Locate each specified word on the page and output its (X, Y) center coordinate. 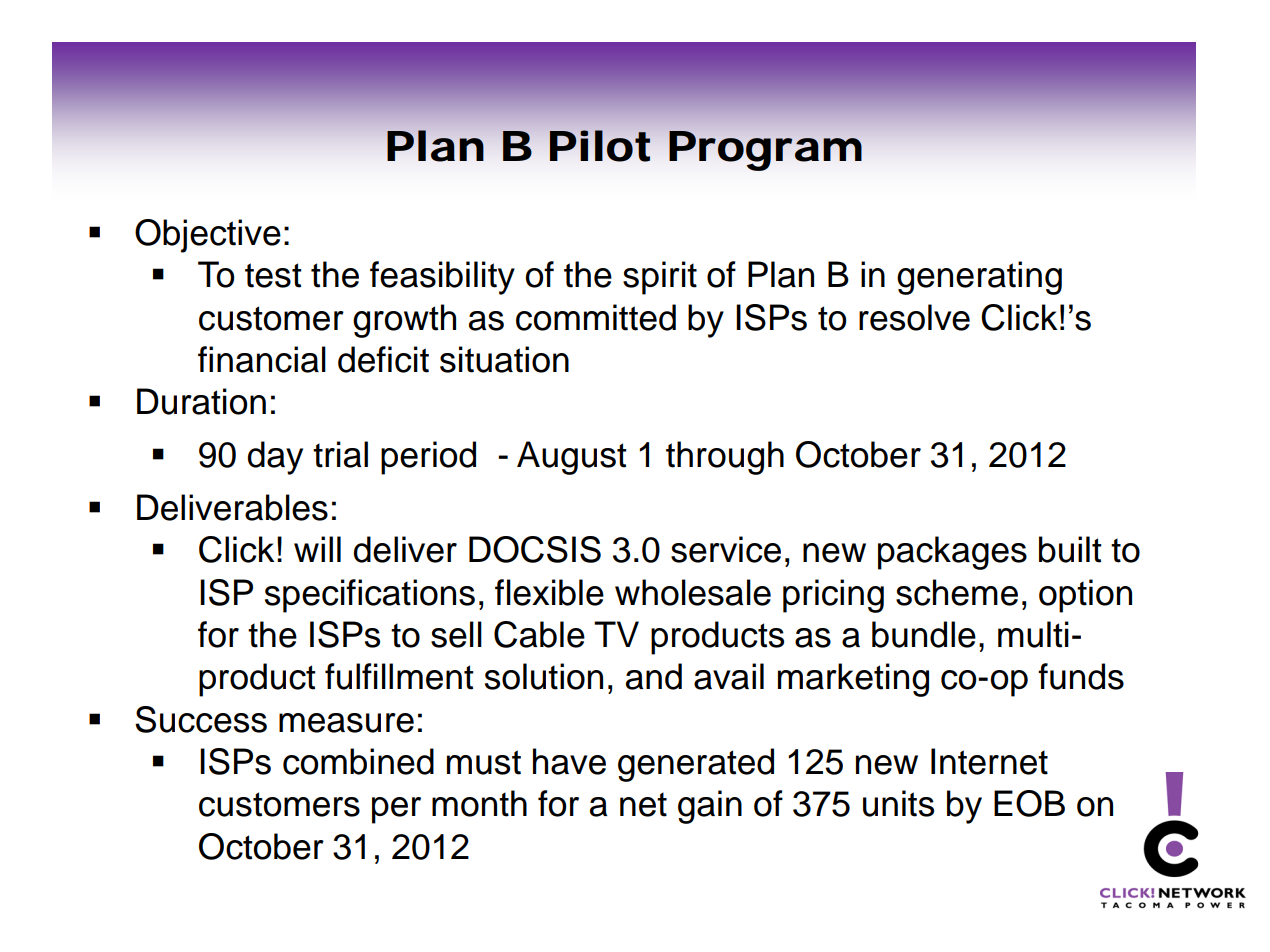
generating (979, 278)
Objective (208, 236)
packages (952, 553)
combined (358, 761)
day (275, 458)
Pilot (600, 146)
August (572, 458)
